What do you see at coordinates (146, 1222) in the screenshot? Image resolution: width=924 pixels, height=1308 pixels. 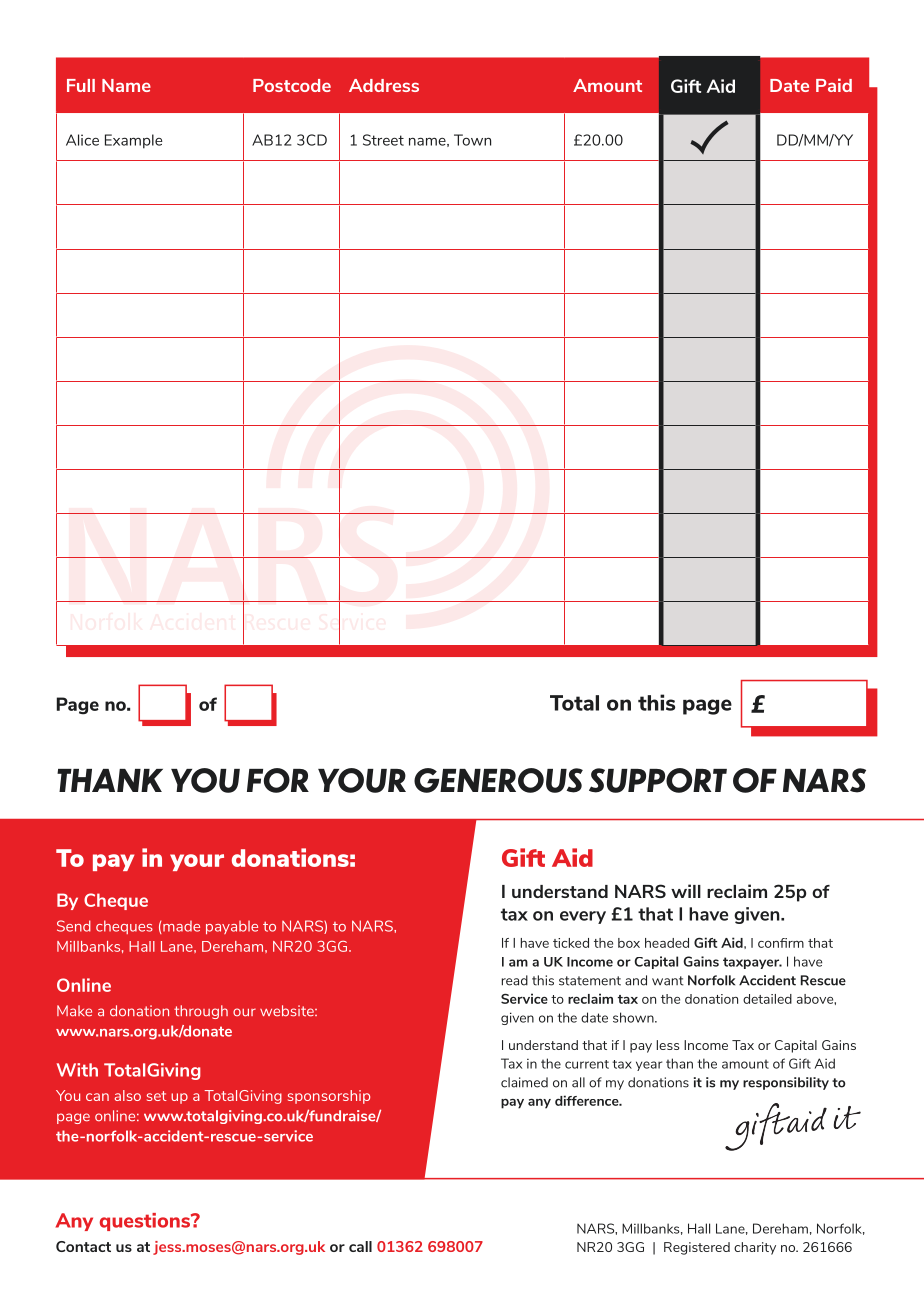 I see `questions` at bounding box center [146, 1222].
